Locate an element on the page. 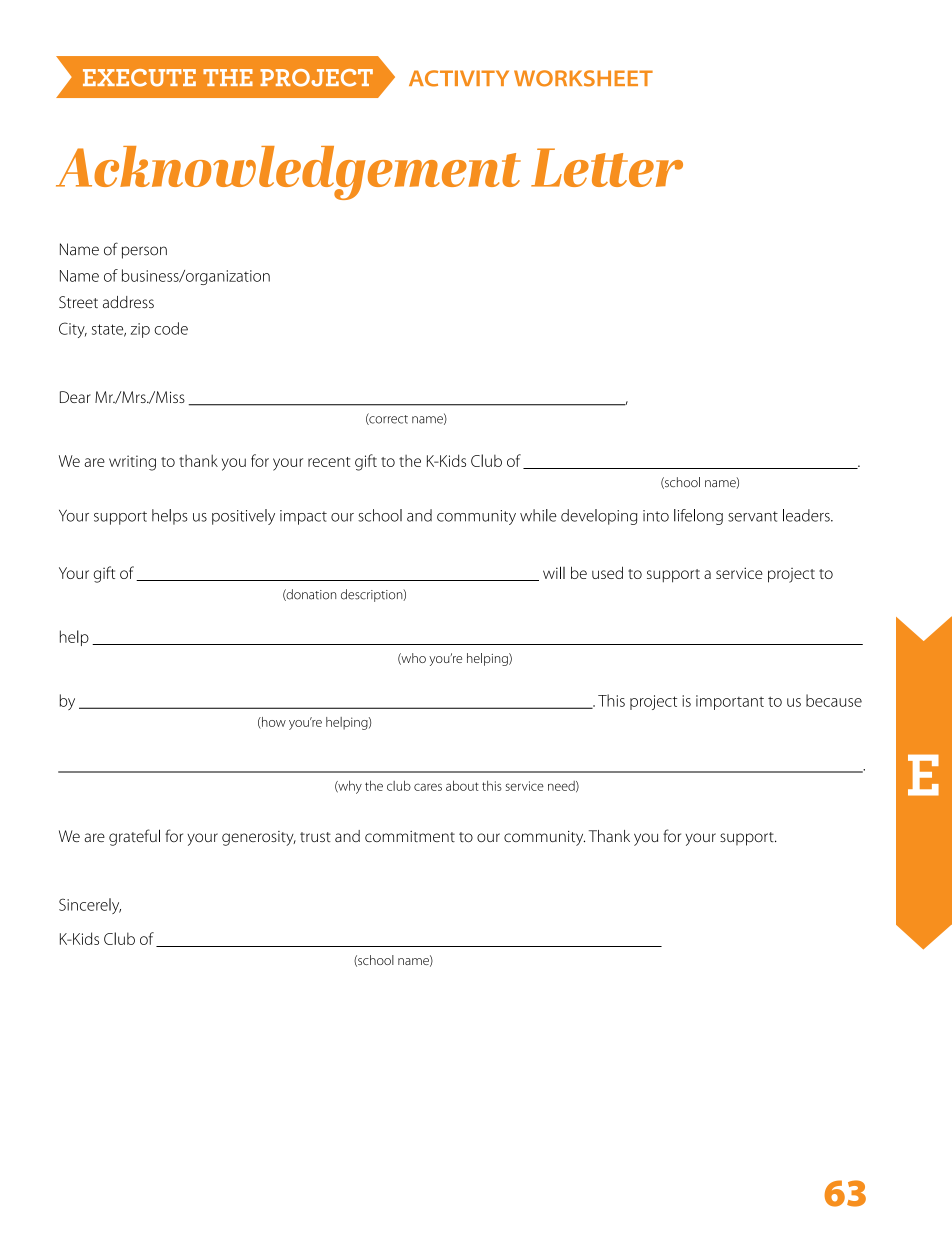  will is located at coordinates (554, 572).
